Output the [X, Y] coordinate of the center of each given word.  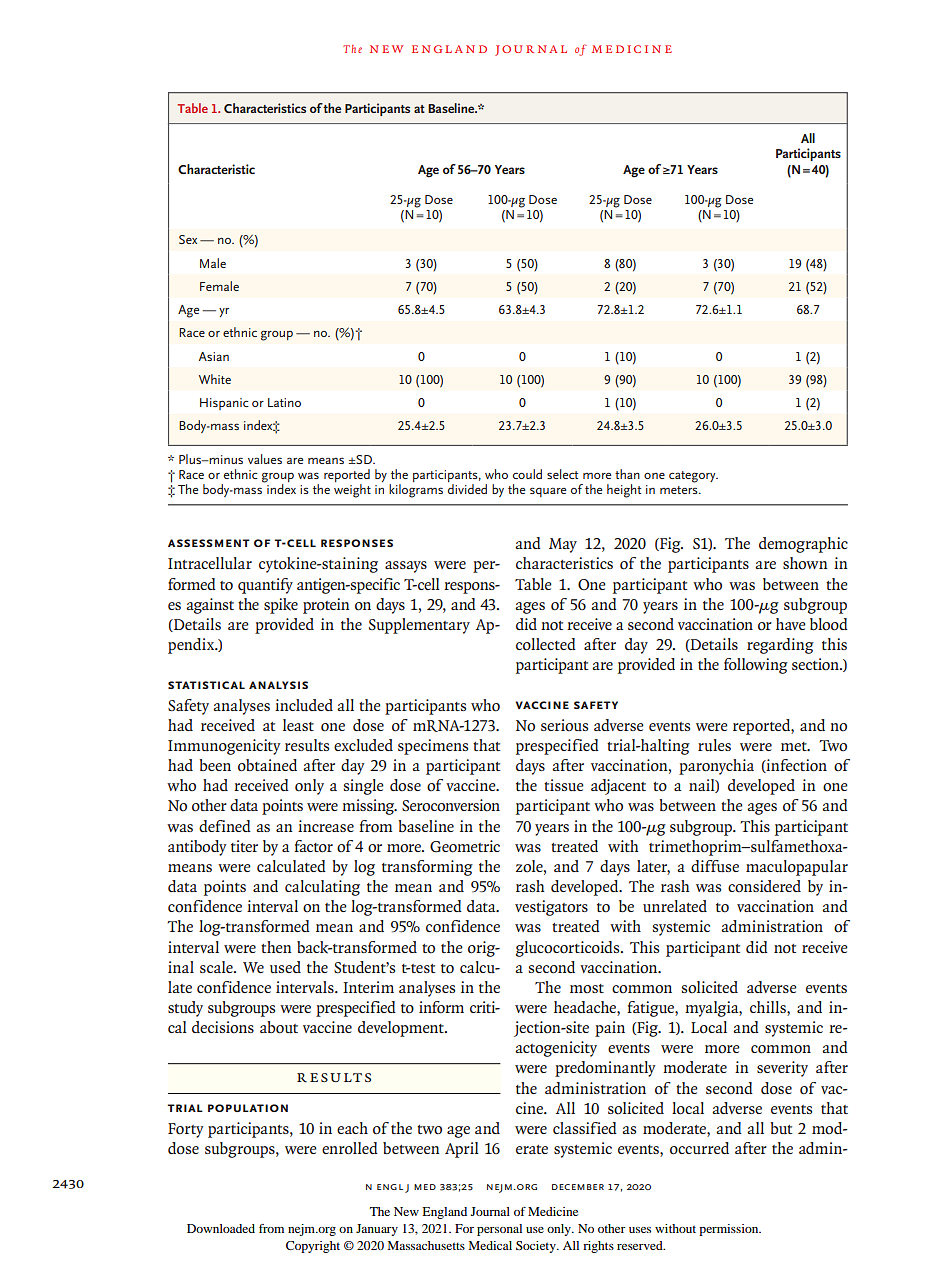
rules [714, 745]
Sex [188, 239]
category [693, 477]
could [527, 474]
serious [564, 725]
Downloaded [221, 1228]
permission [730, 1230]
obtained [267, 765]
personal [499, 1230]
